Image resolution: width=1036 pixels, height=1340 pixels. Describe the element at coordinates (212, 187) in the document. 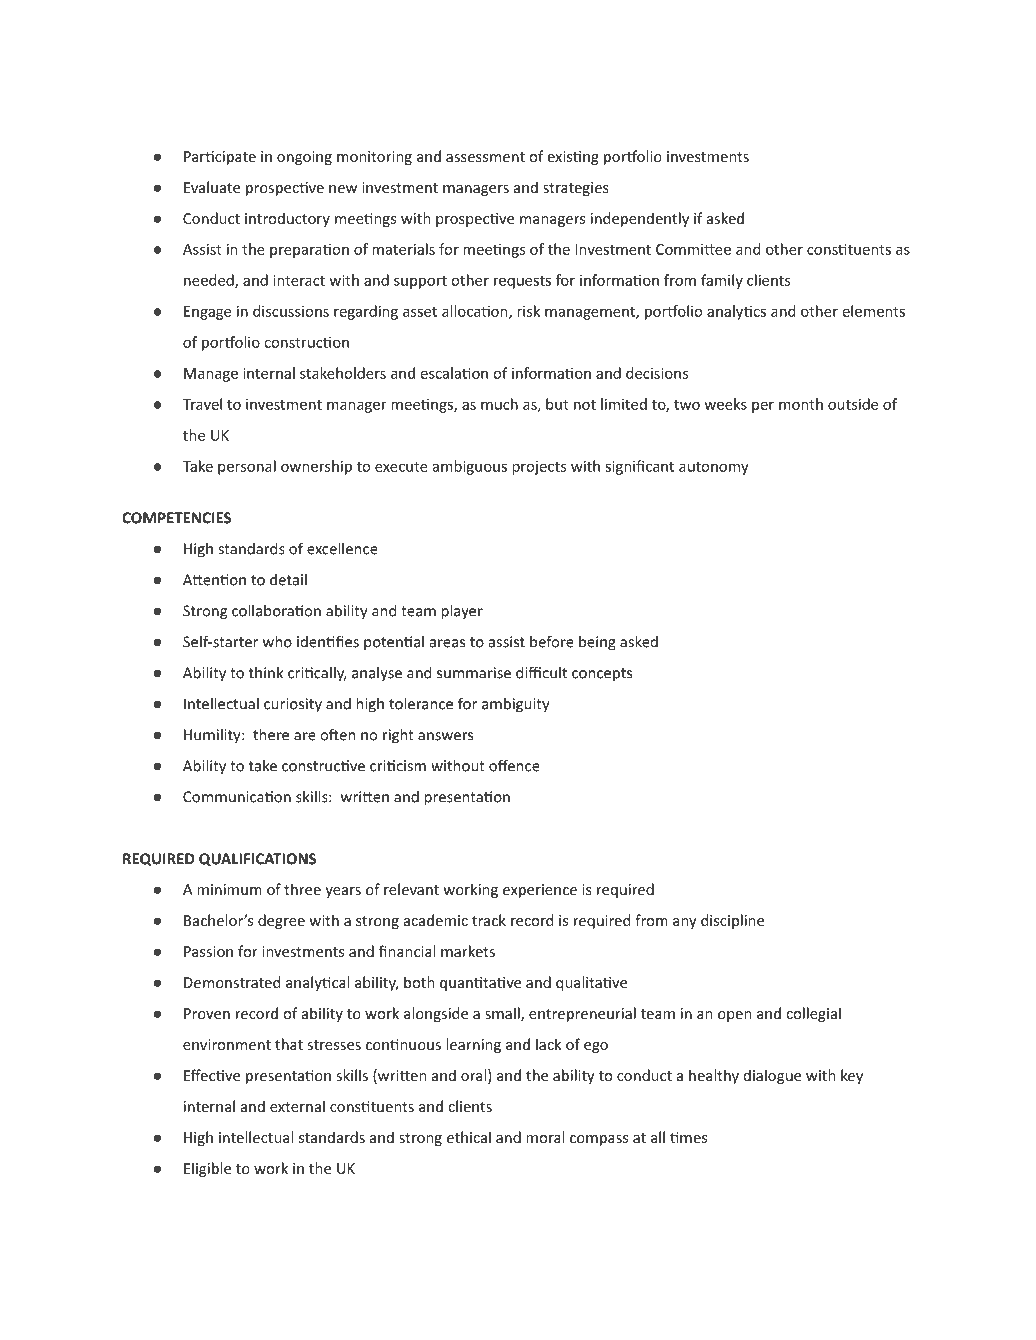

I see `Evaluate` at that location.
